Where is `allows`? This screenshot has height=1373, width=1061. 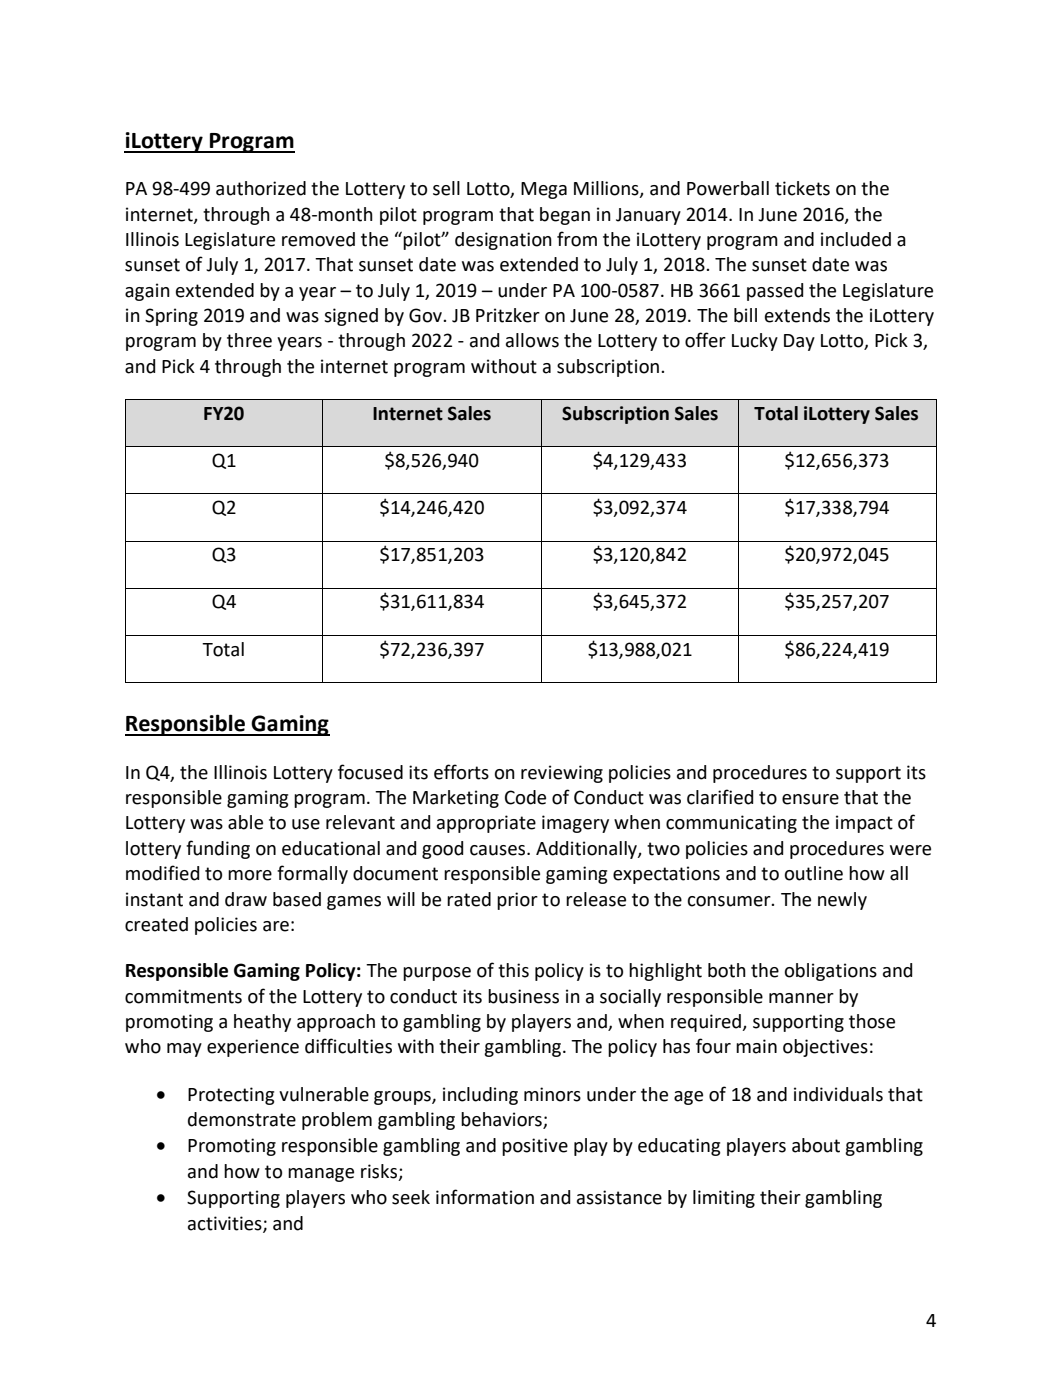
allows is located at coordinates (532, 340).
